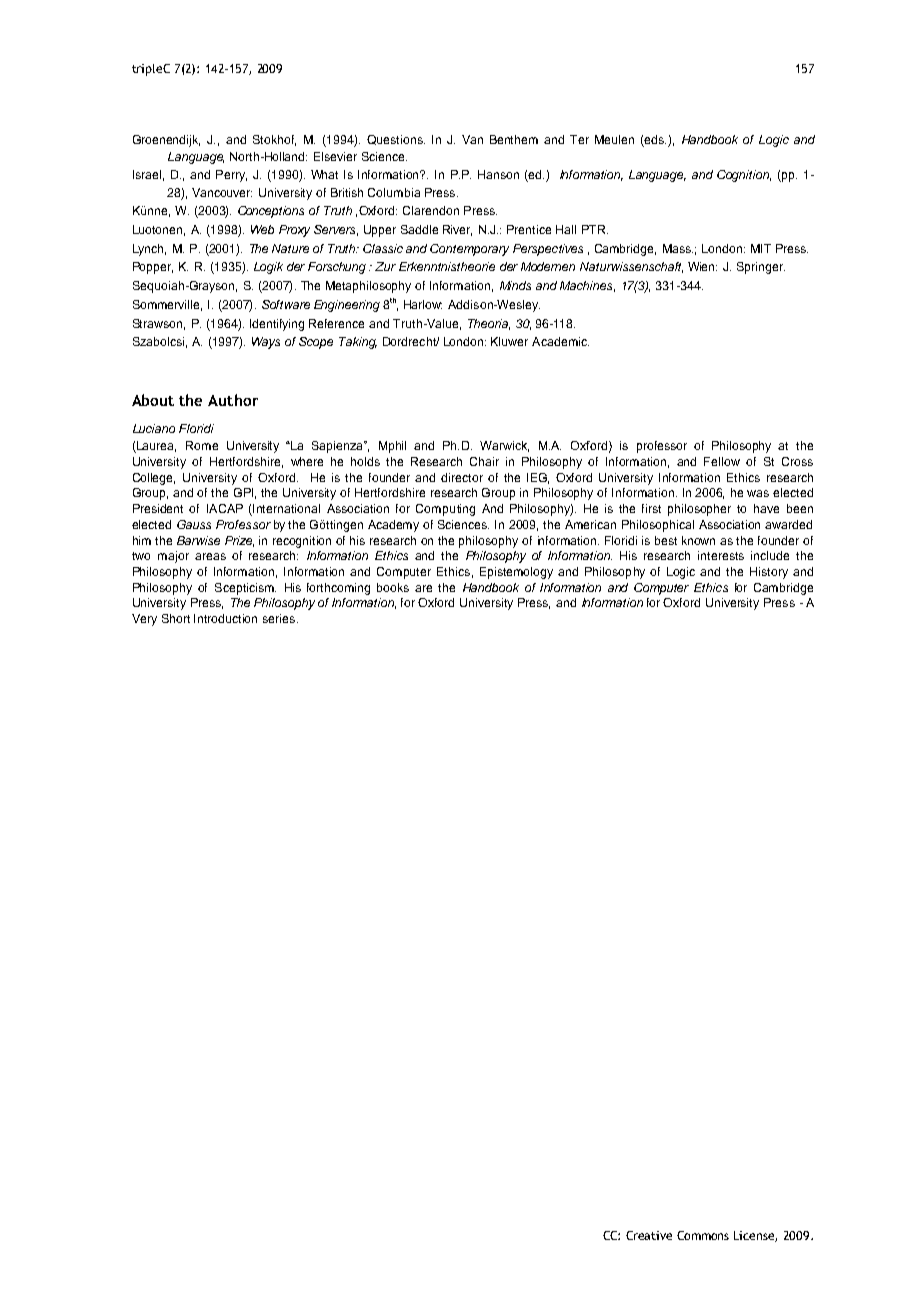 This screenshot has height=1308, width=924. What do you see at coordinates (769, 573) in the screenshot?
I see `History` at bounding box center [769, 573].
